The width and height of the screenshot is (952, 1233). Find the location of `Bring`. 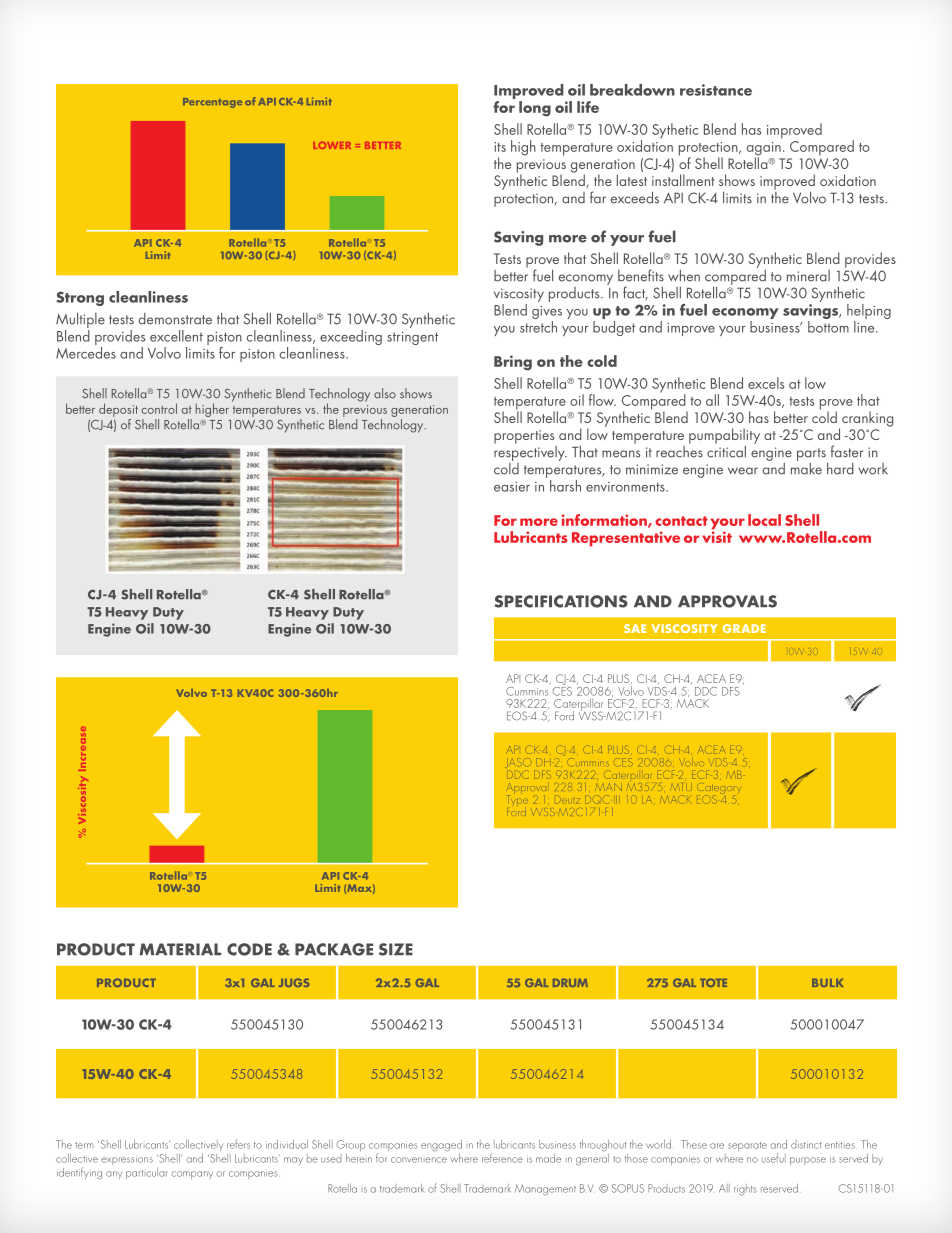

Bring is located at coordinates (513, 363).
